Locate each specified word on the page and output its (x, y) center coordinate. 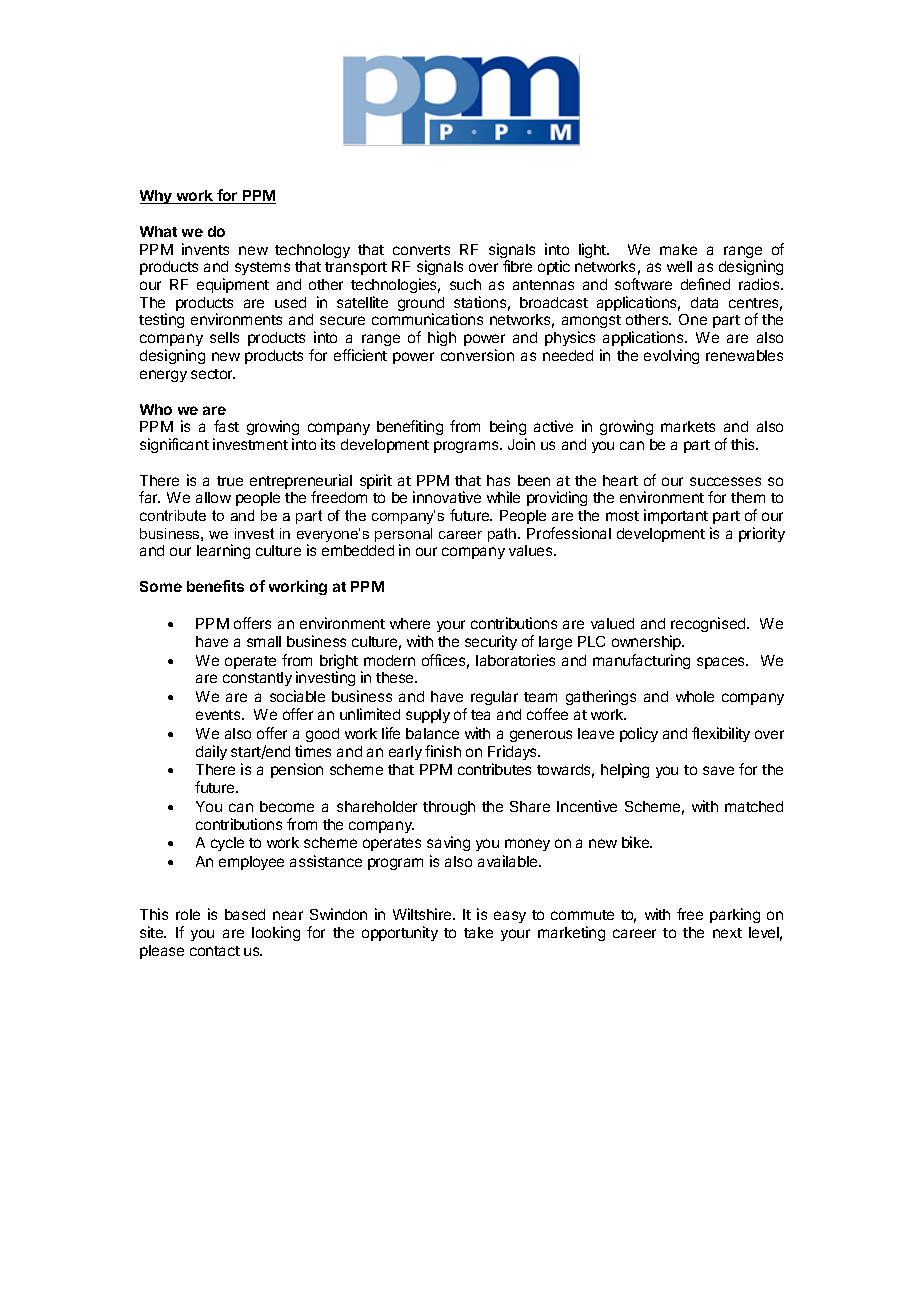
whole (695, 696)
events (219, 715)
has (498, 480)
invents (205, 249)
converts (421, 250)
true (230, 481)
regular (494, 698)
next (727, 933)
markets (688, 426)
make (678, 249)
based (245, 914)
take (478, 932)
